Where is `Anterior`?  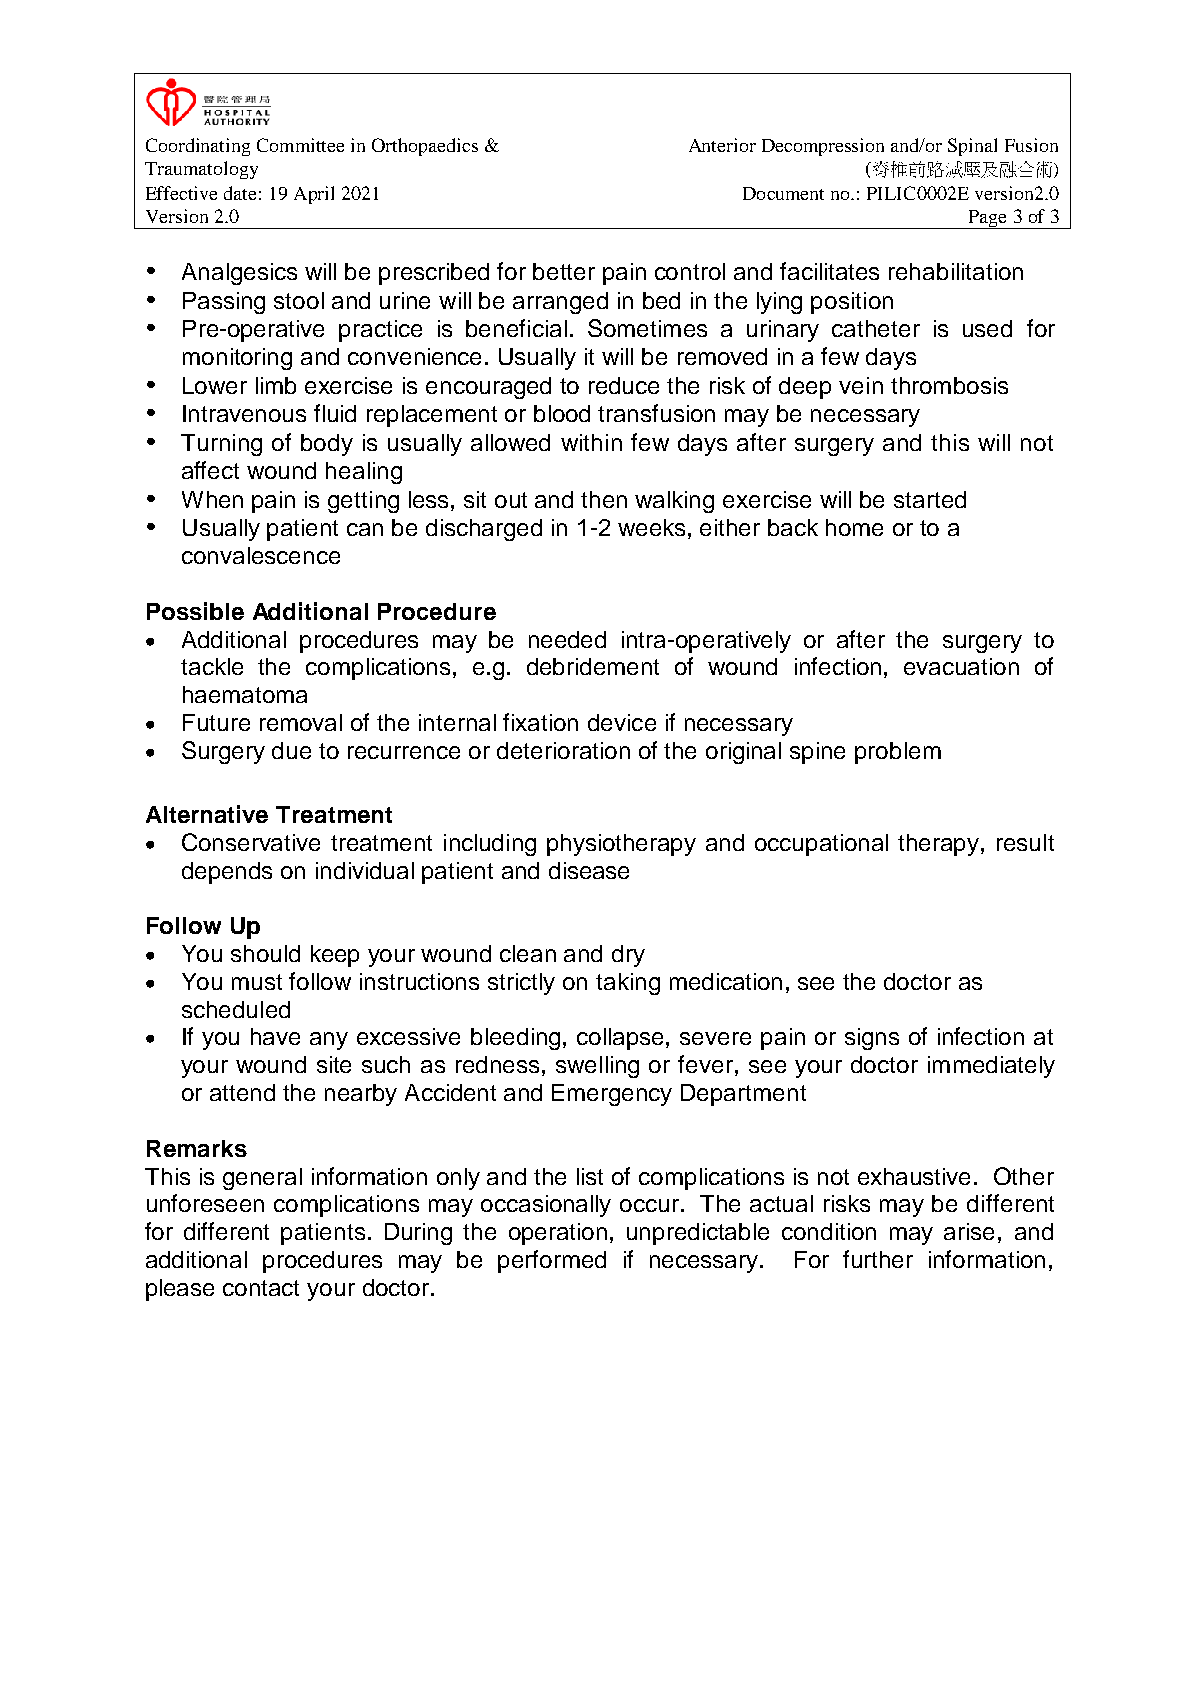
Anterior is located at coordinates (722, 145).
